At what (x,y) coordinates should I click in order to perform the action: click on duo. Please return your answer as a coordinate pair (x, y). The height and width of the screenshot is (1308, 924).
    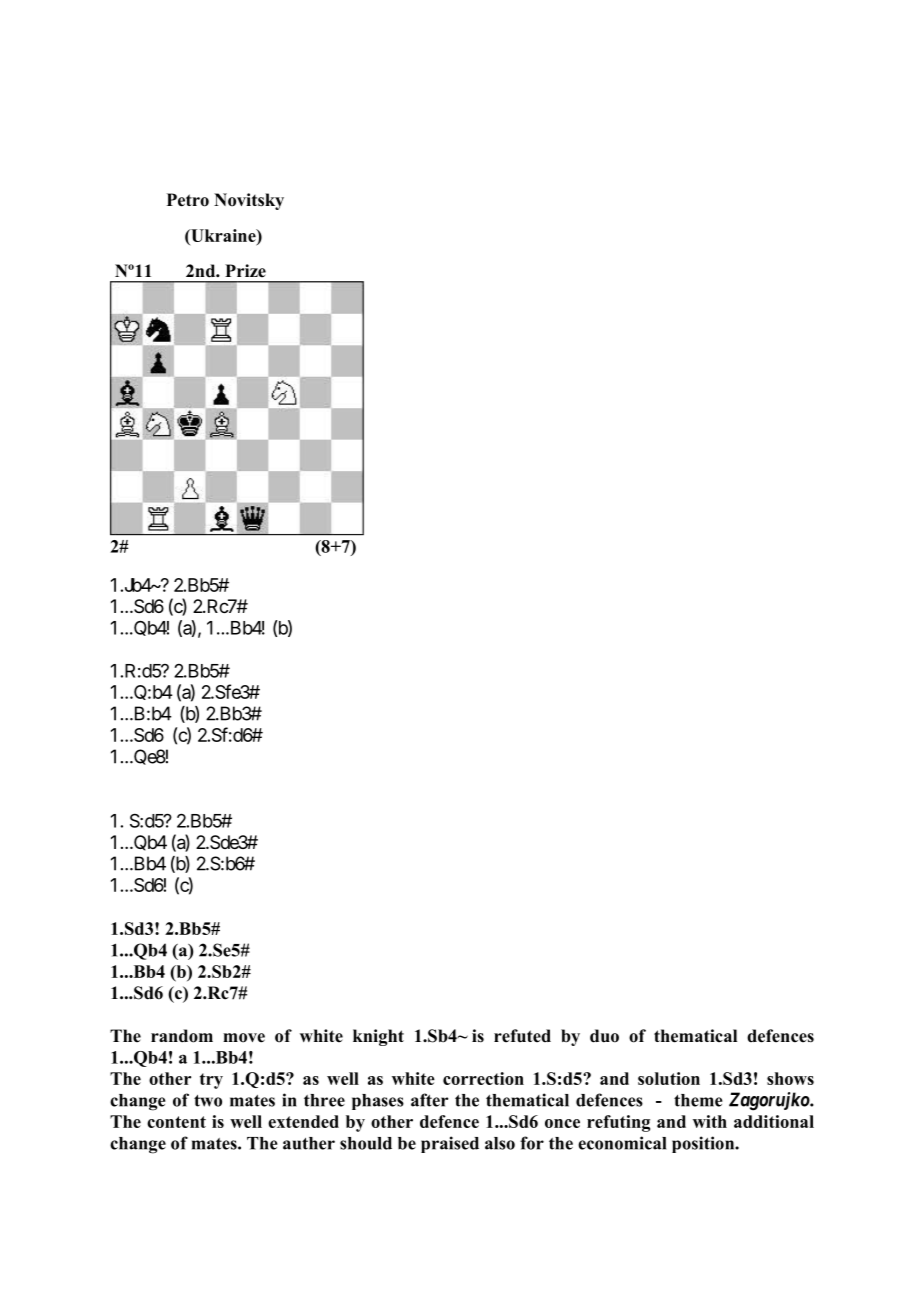
    Looking at the image, I should click on (604, 1036).
